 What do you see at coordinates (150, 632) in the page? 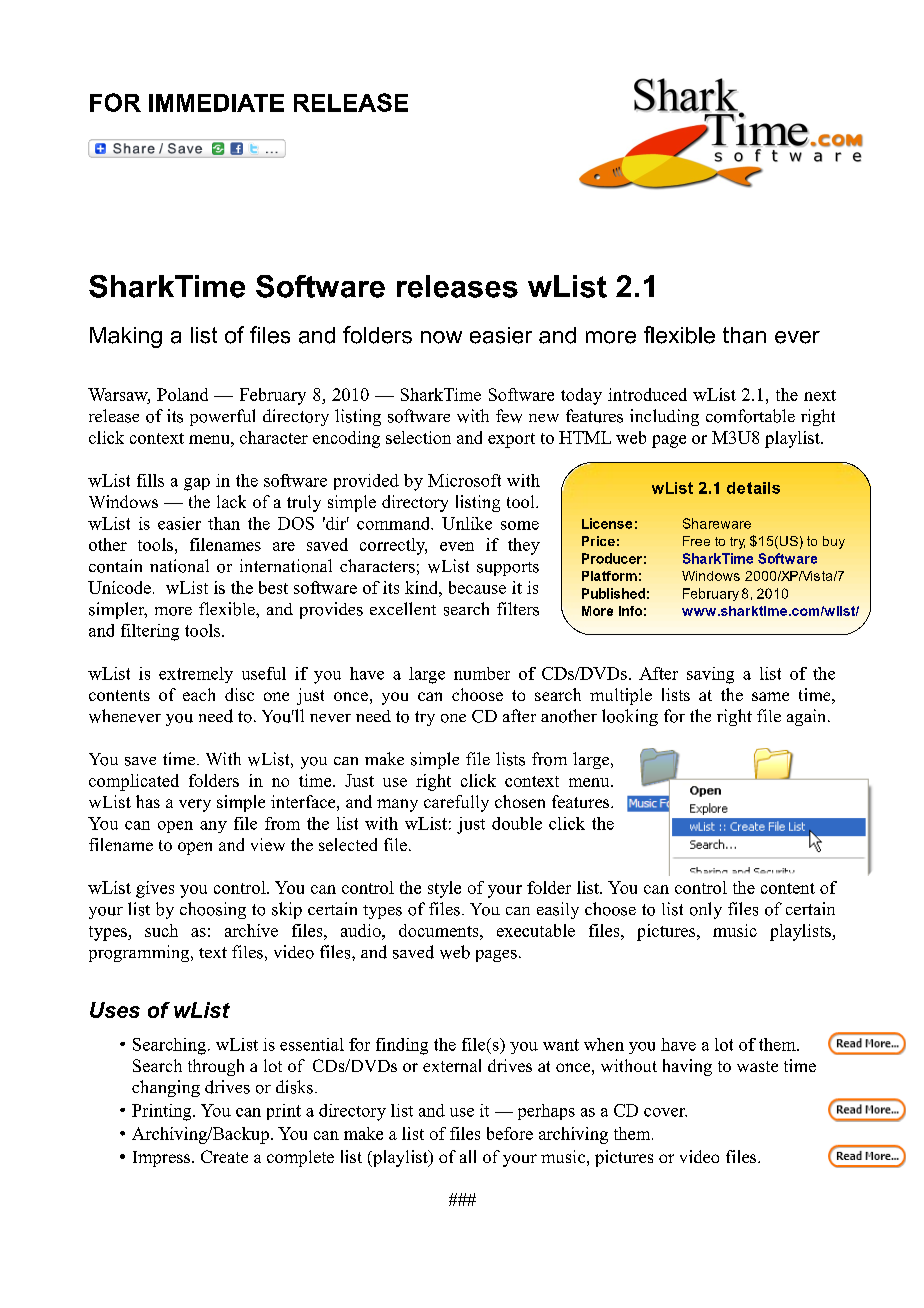
I see `filtering` at bounding box center [150, 632].
